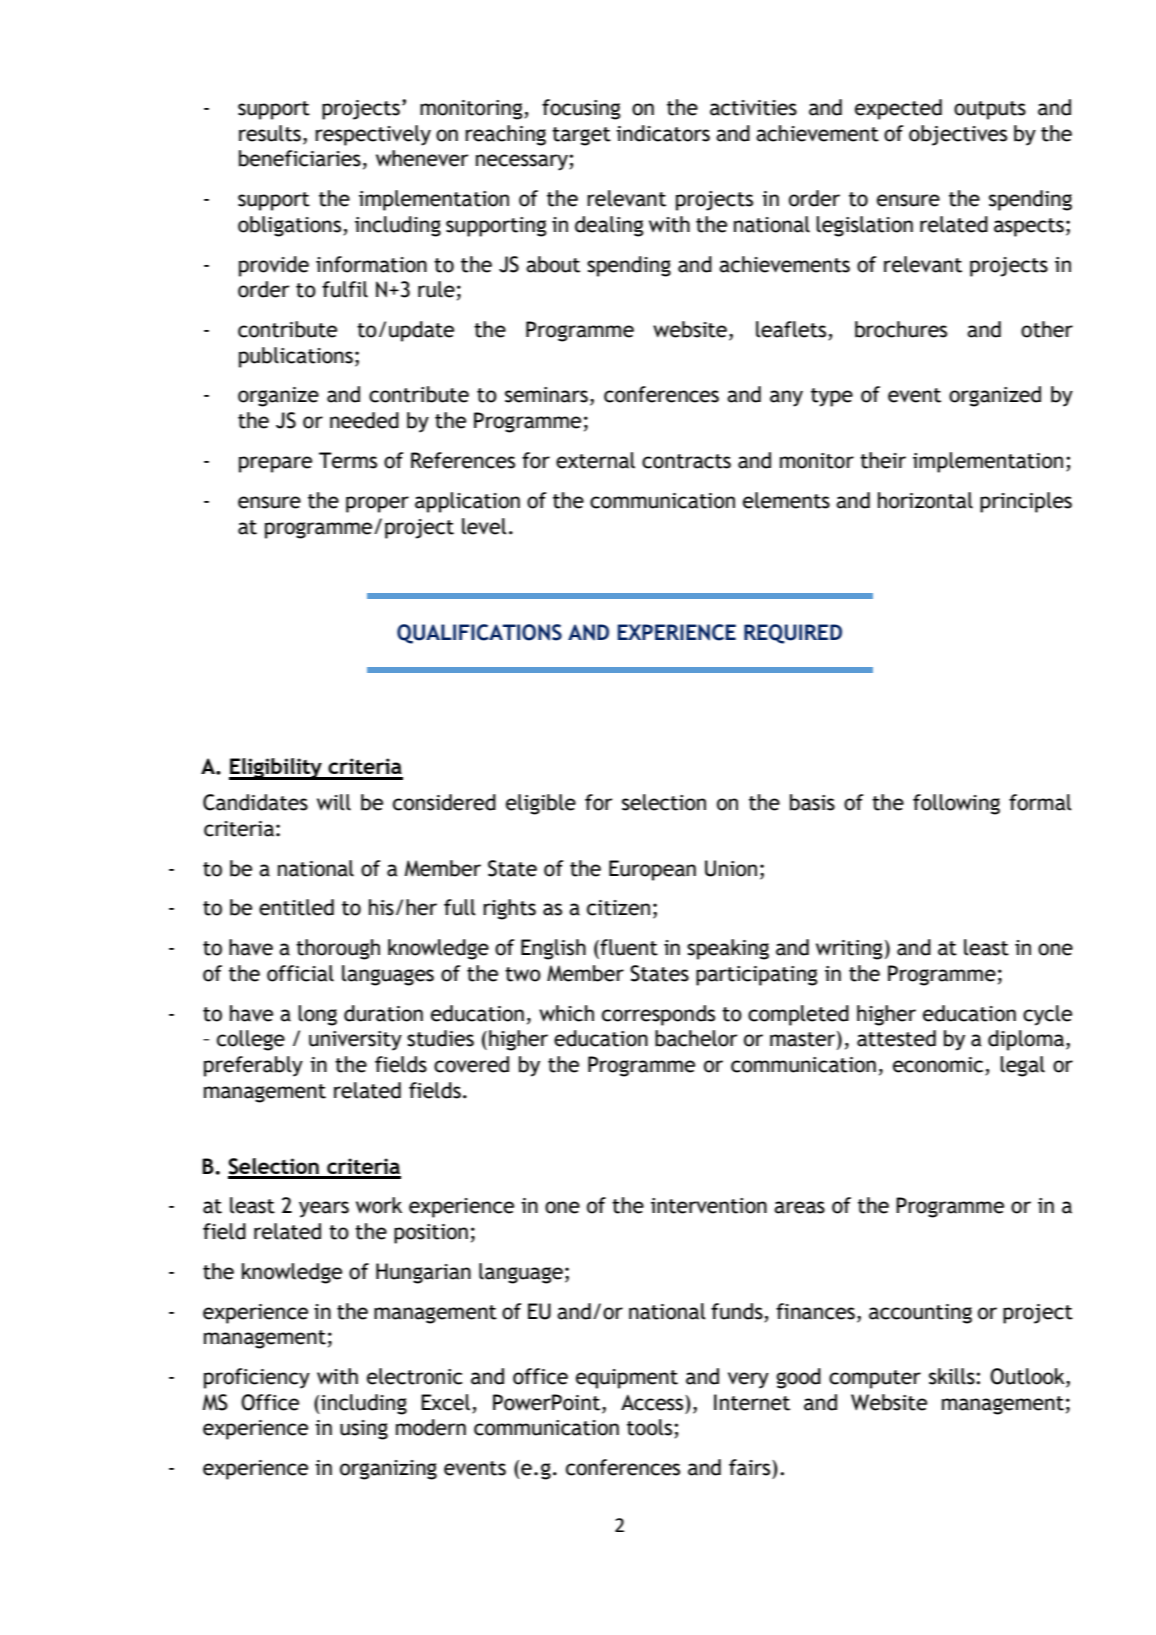 The height and width of the screenshot is (1635, 1156). Describe the element at coordinates (324, 1209) in the screenshot. I see `years` at that location.
